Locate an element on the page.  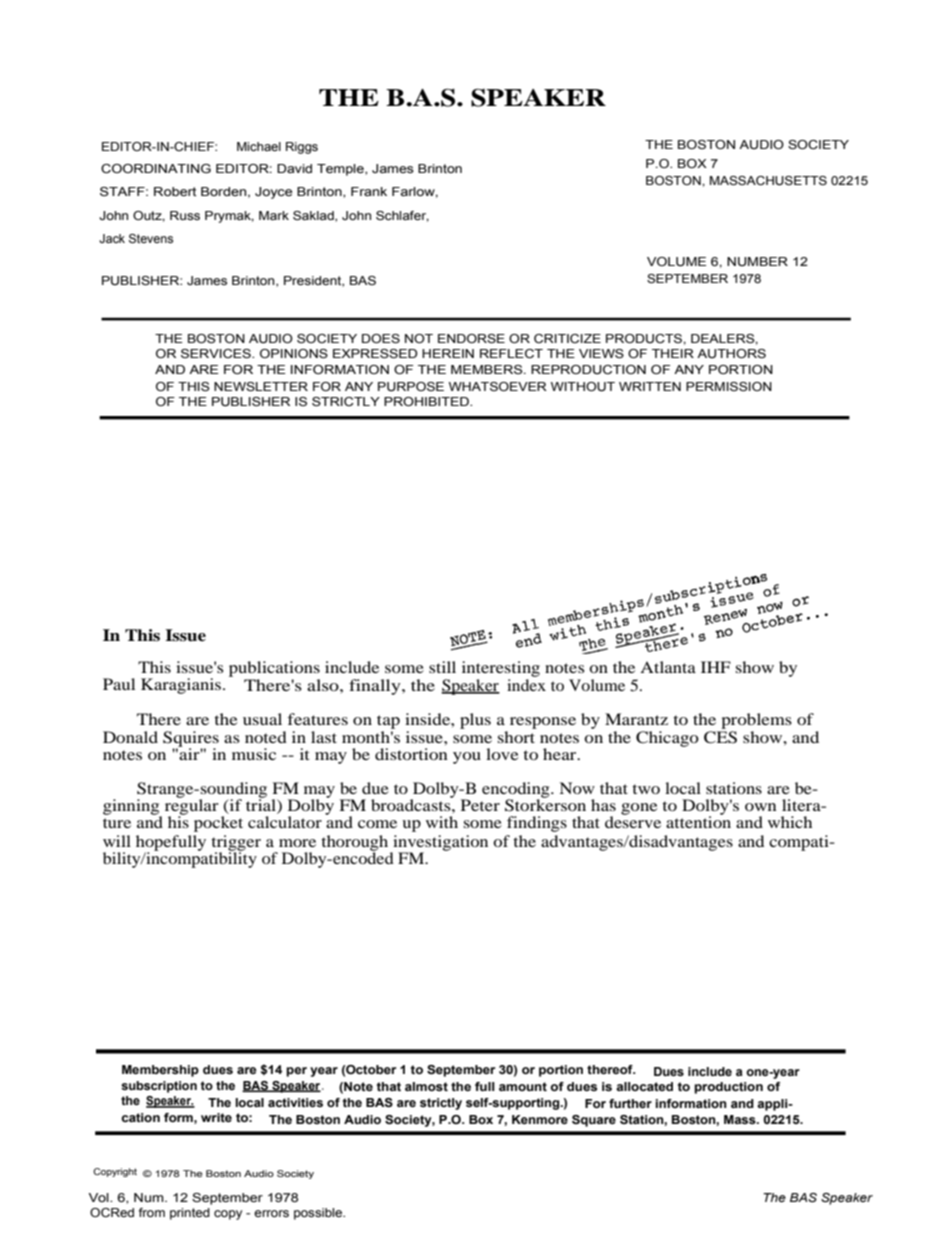
PERMISSION is located at coordinates (729, 387).
